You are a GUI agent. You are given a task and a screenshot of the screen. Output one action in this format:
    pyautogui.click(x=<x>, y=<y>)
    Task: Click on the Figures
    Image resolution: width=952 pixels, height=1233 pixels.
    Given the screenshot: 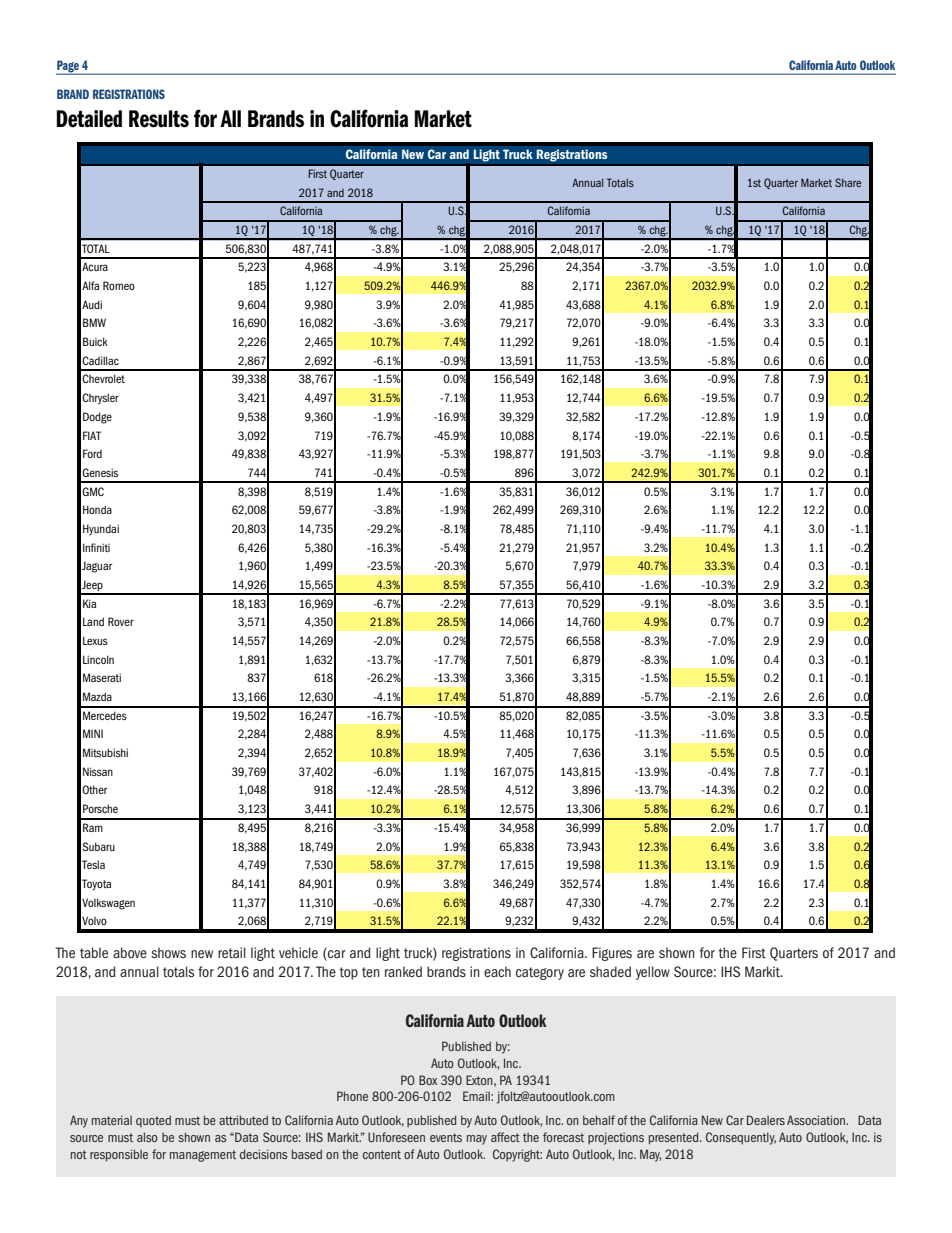 What is the action you would take?
    pyautogui.click(x=612, y=954)
